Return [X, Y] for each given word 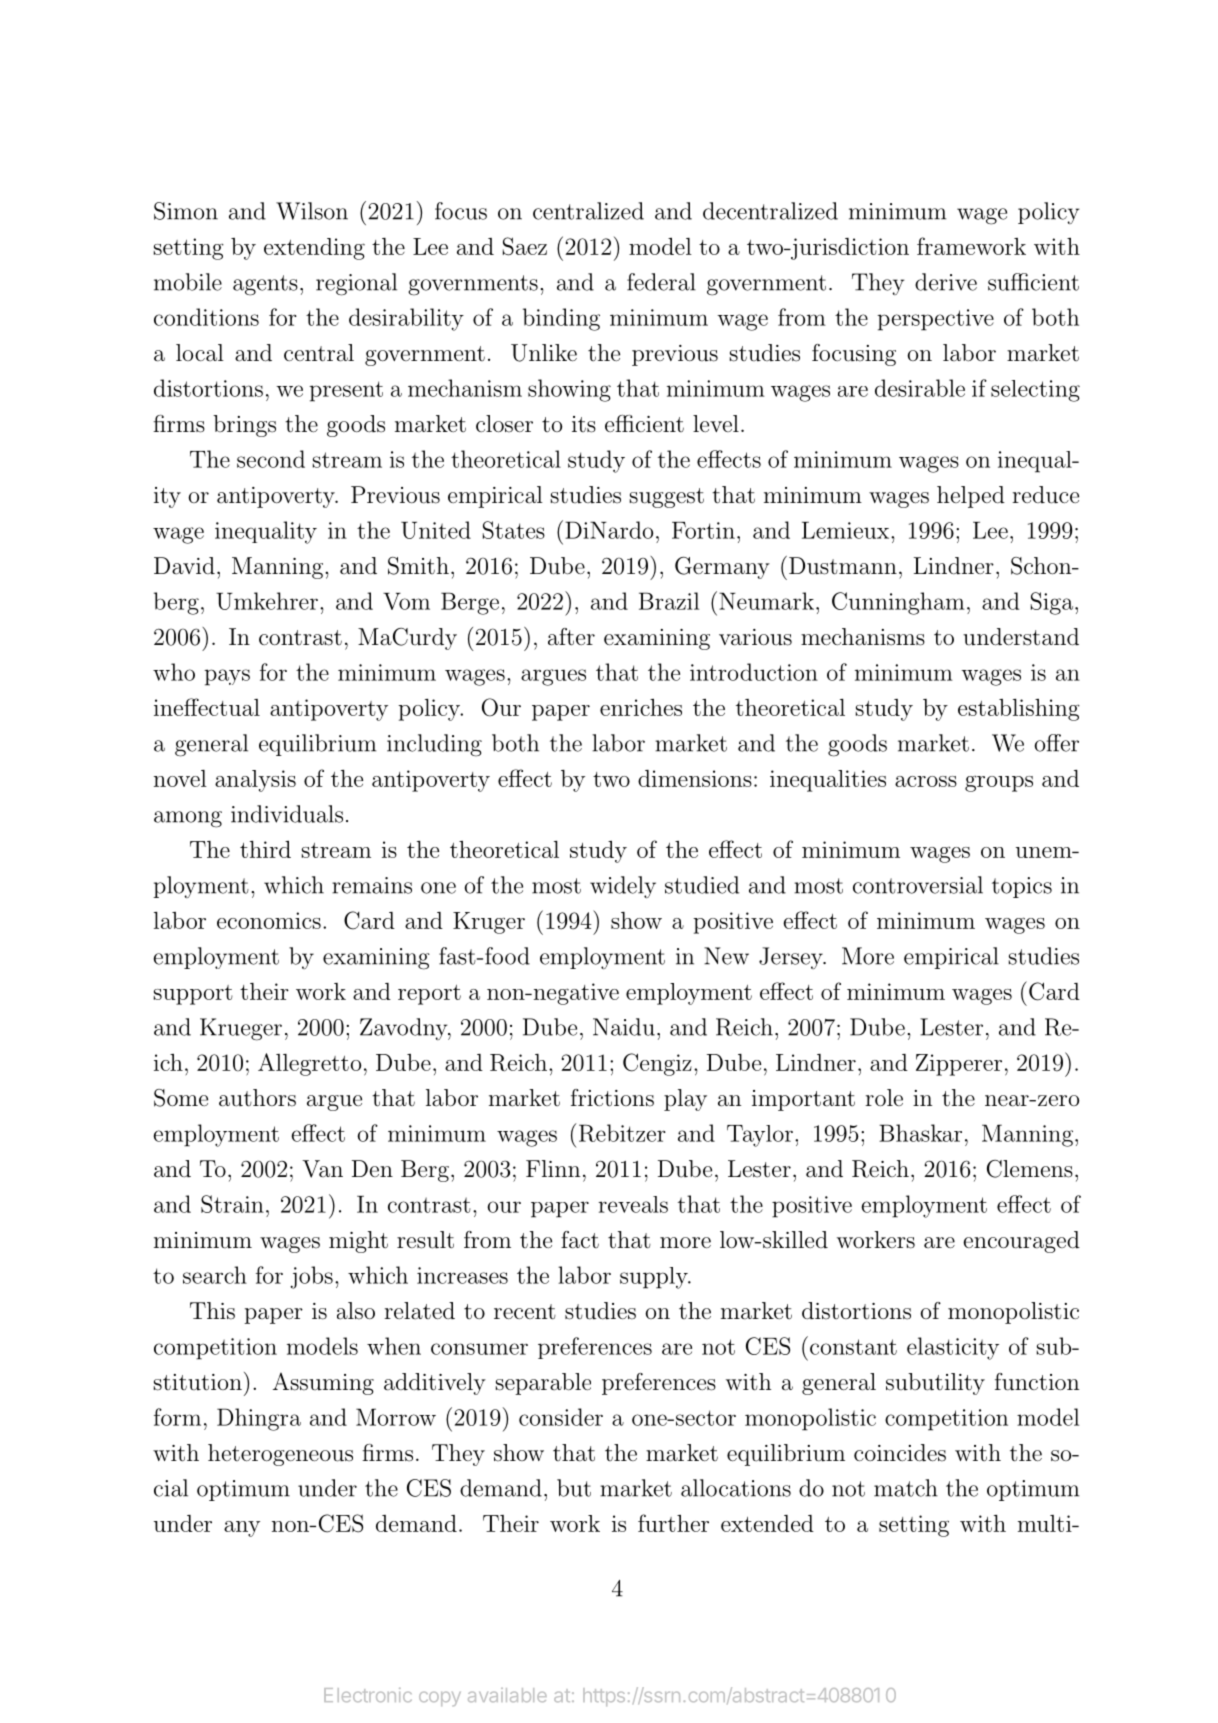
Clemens [1030, 1169]
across [926, 781]
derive [946, 282]
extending [314, 249]
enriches [641, 707]
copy [440, 1699]
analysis [255, 781]
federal [661, 282]
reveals [633, 1204]
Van [322, 1169]
